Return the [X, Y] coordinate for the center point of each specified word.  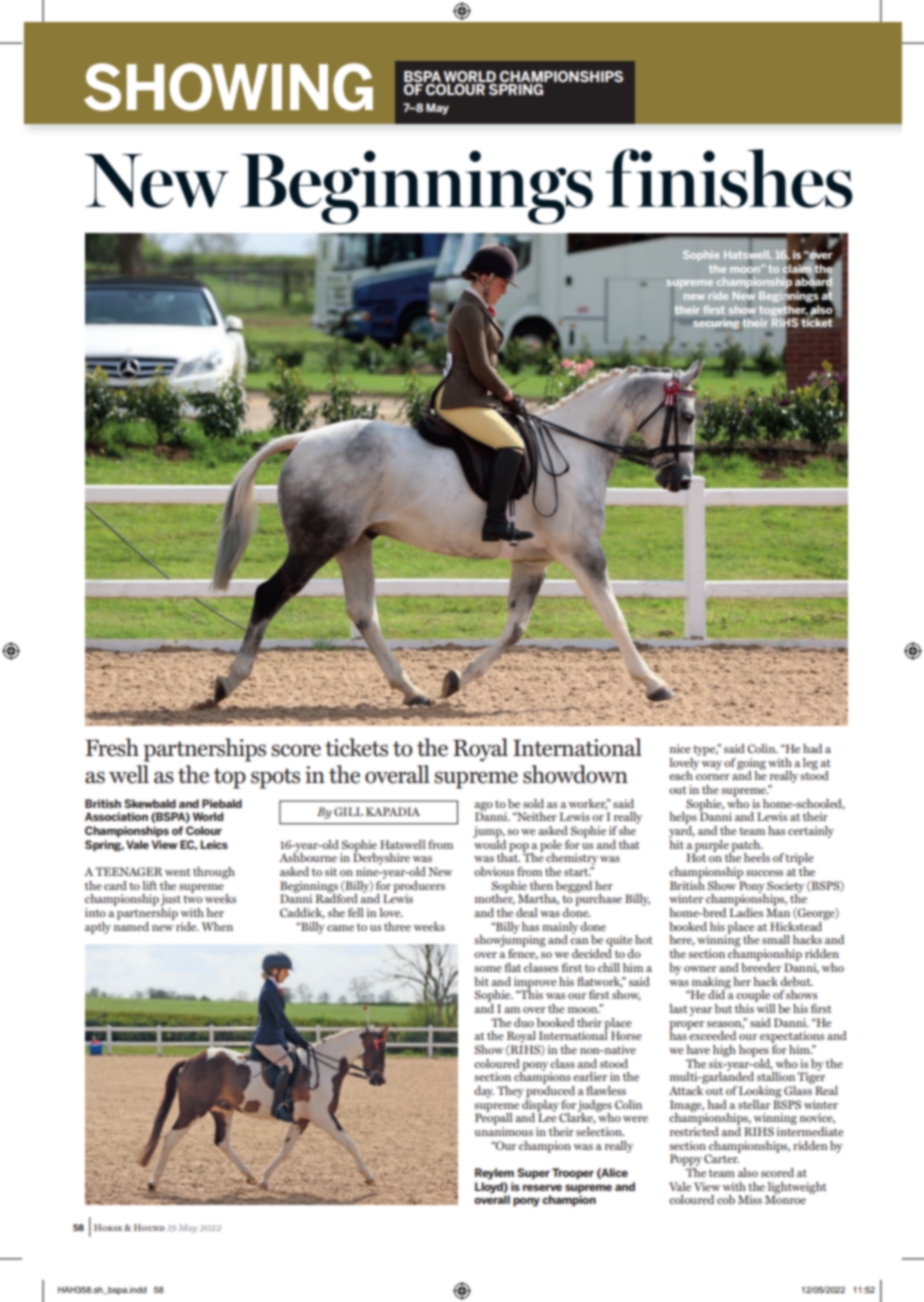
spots [275, 778]
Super [533, 1174]
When [217, 926]
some [488, 969]
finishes [729, 178]
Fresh [112, 747]
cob [726, 1199]
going [751, 765]
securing [717, 324]
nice [680, 748]
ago [483, 807]
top [229, 778]
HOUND [149, 1227]
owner [700, 969]
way [711, 765]
